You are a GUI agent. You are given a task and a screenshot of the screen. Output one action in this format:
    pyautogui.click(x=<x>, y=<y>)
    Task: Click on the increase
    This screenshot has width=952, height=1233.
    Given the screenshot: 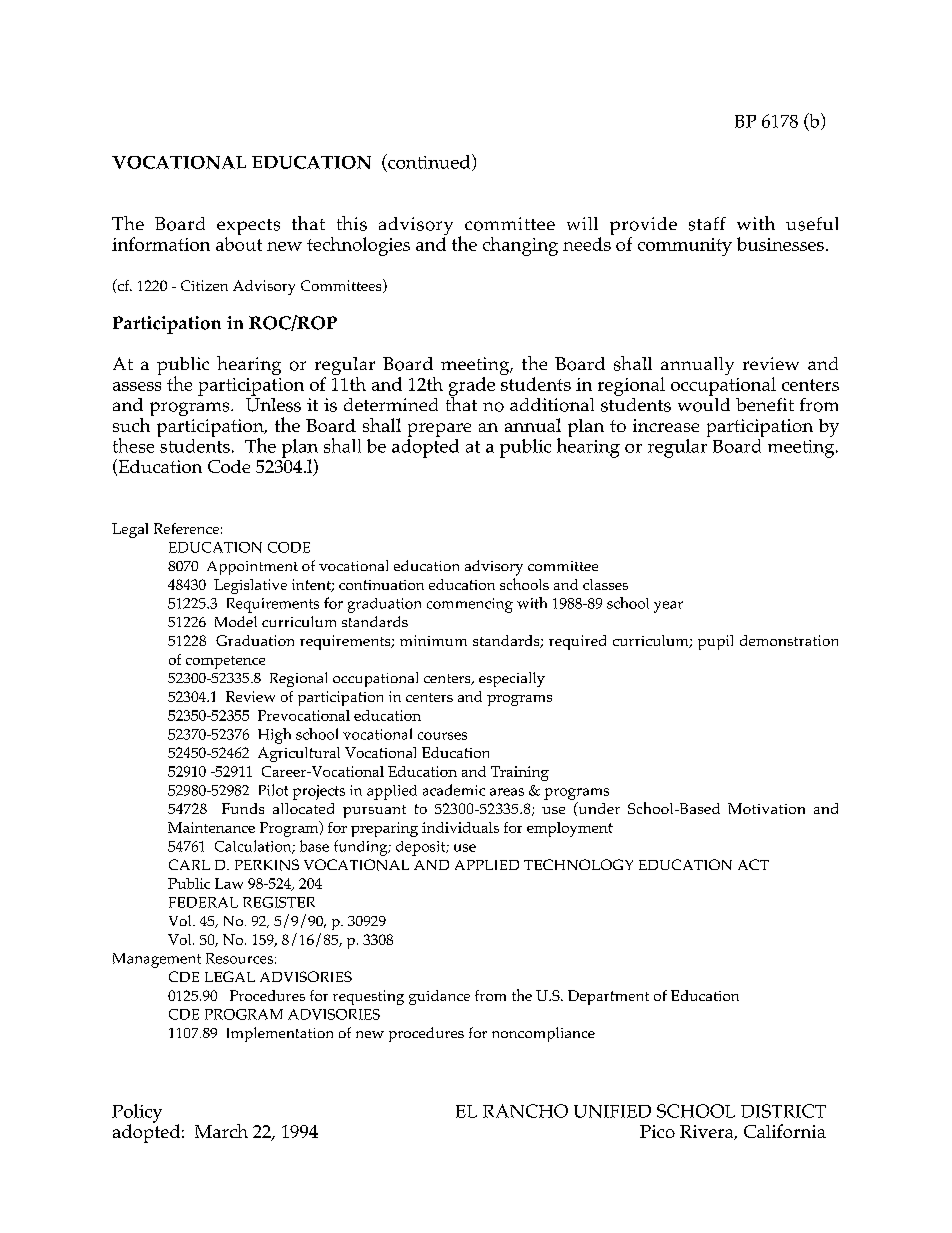 What is the action you would take?
    pyautogui.click(x=666, y=425)
